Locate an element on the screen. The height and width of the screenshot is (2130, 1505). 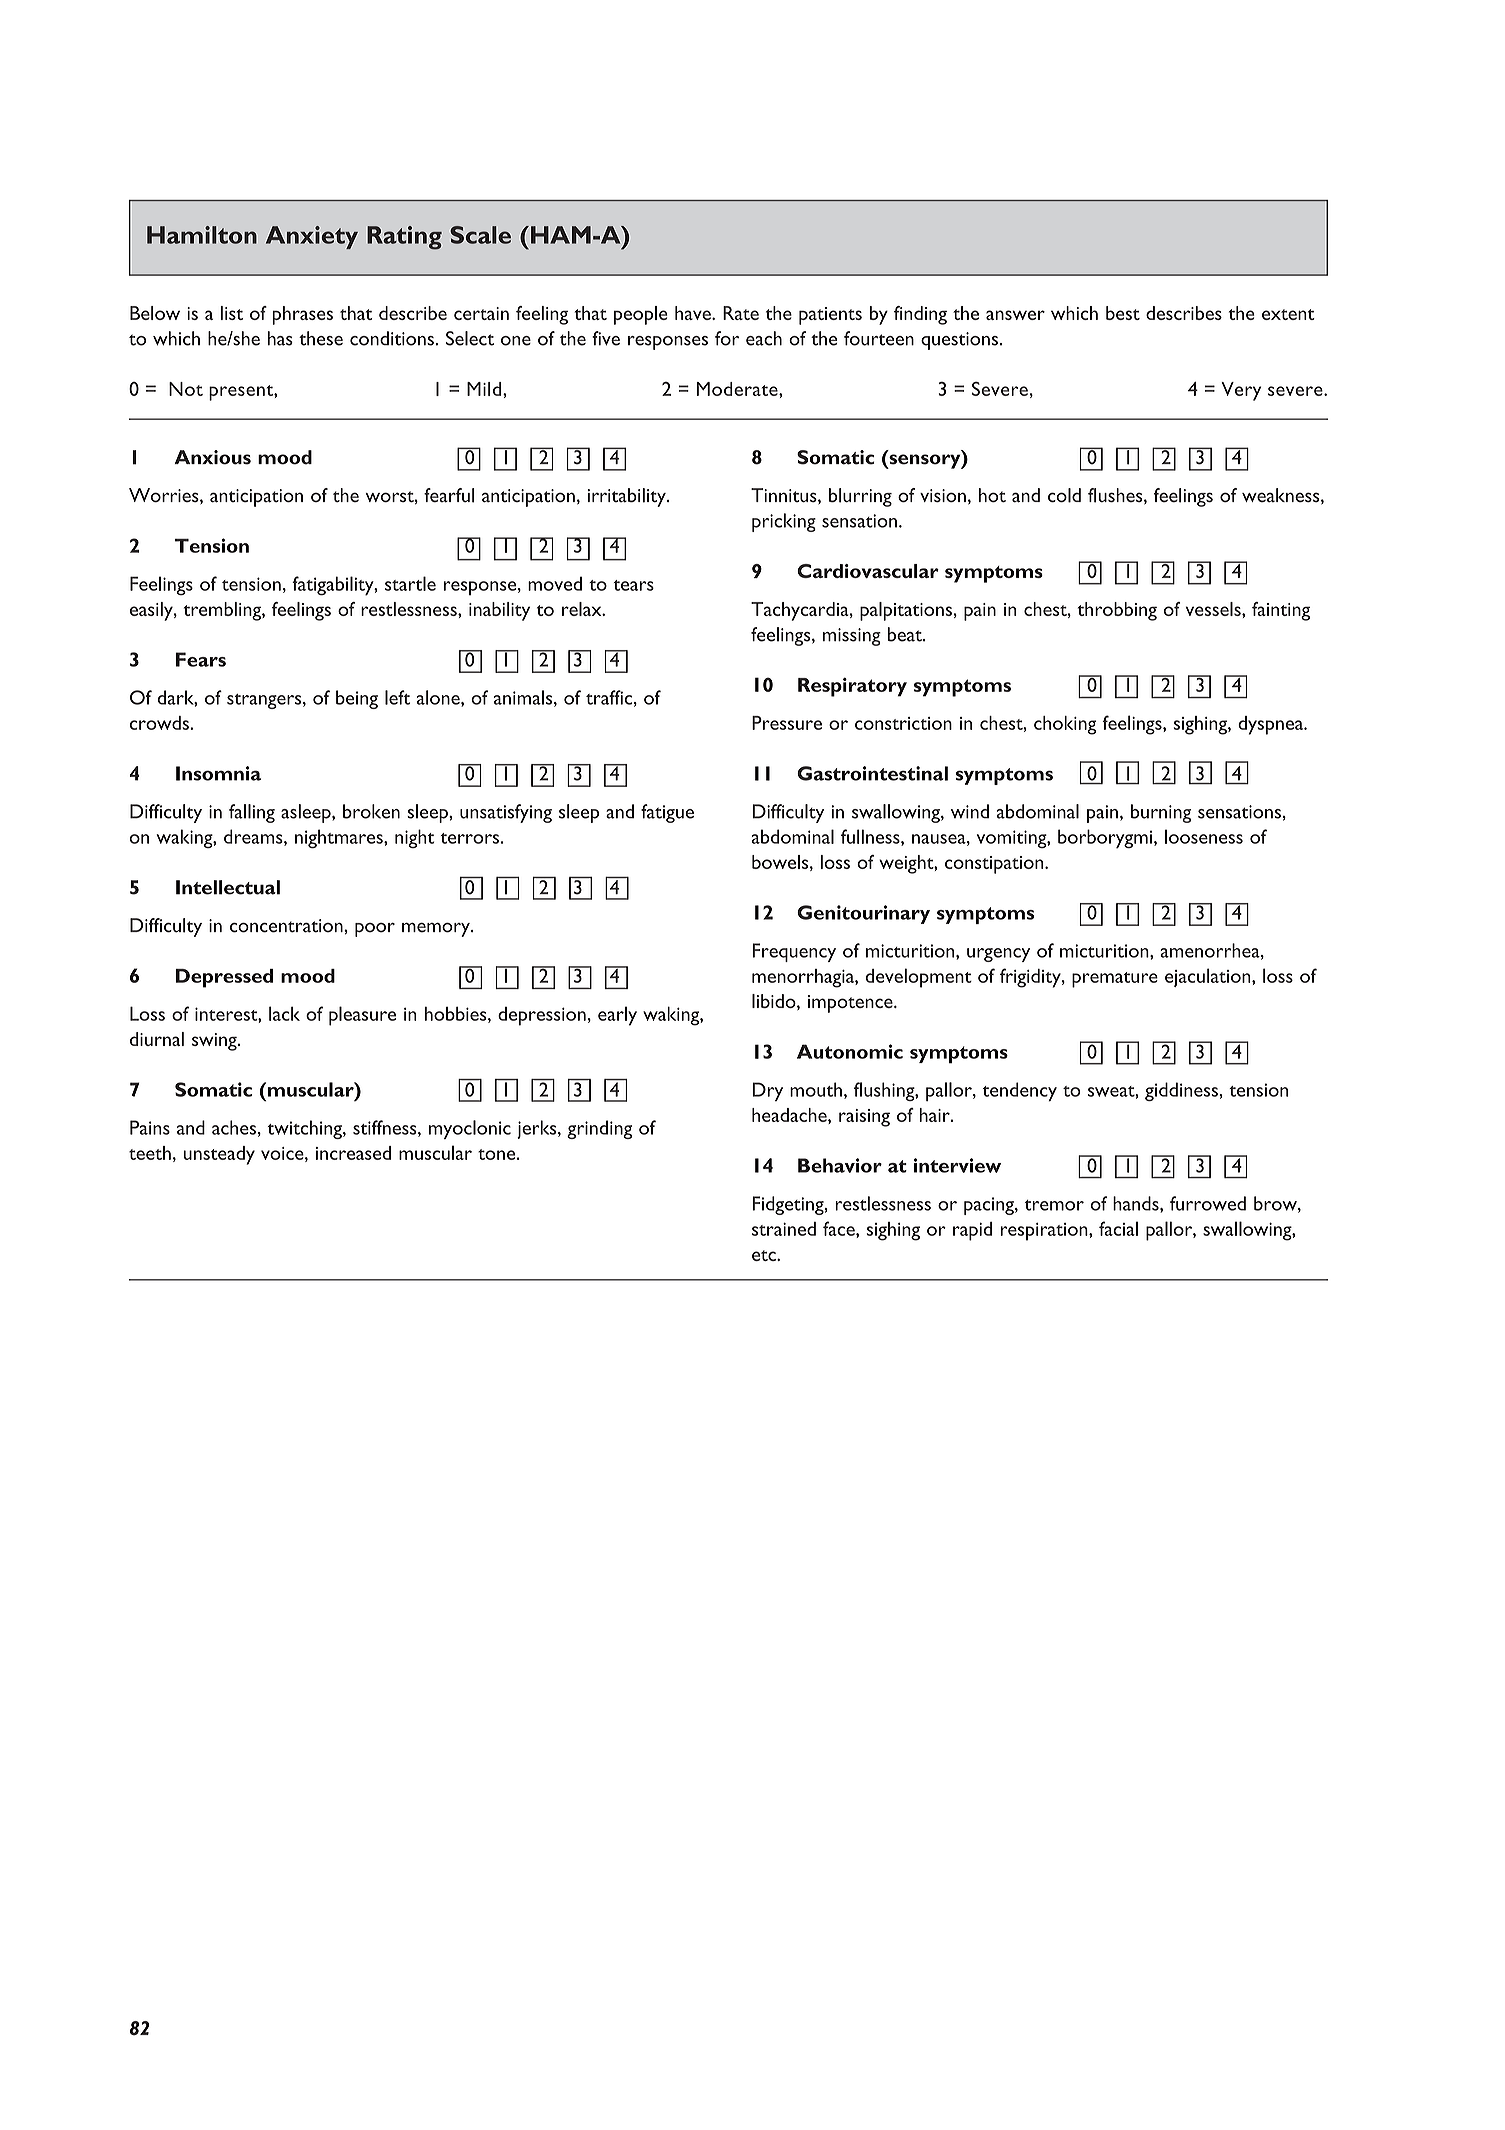
Insomnia is located at coordinates (218, 773).
